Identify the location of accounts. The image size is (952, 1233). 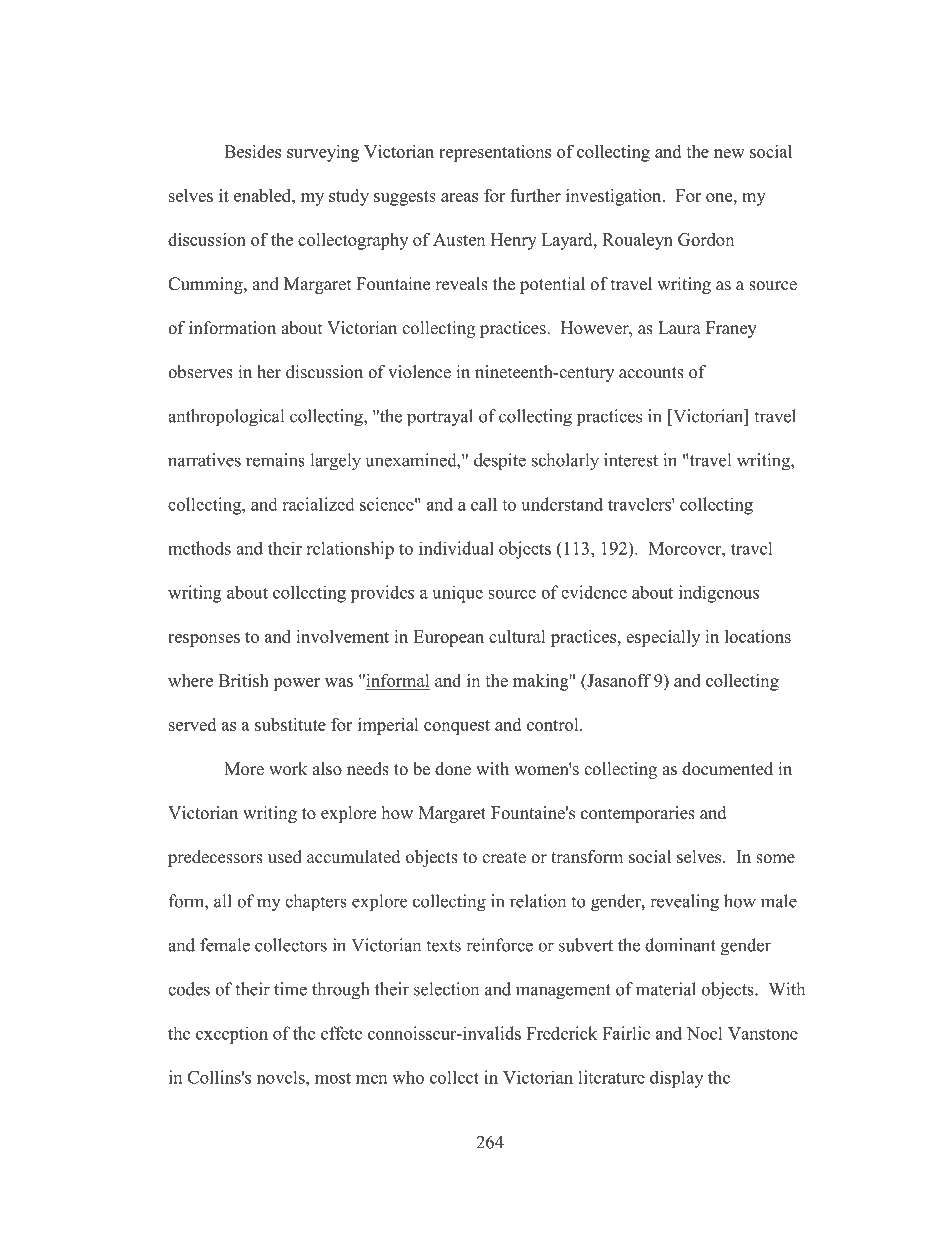
(651, 373).
